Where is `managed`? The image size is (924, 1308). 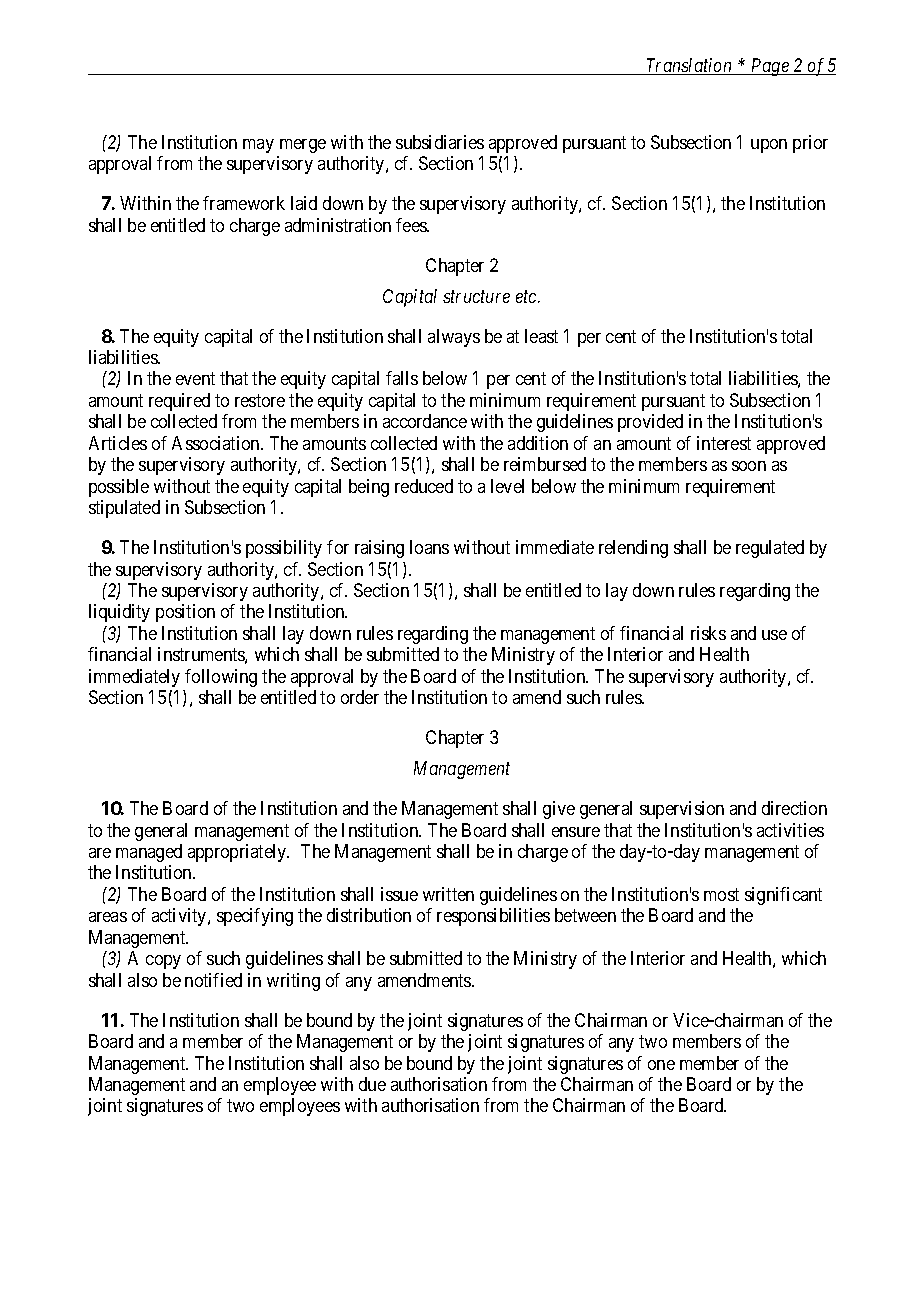
managed is located at coordinates (149, 853).
